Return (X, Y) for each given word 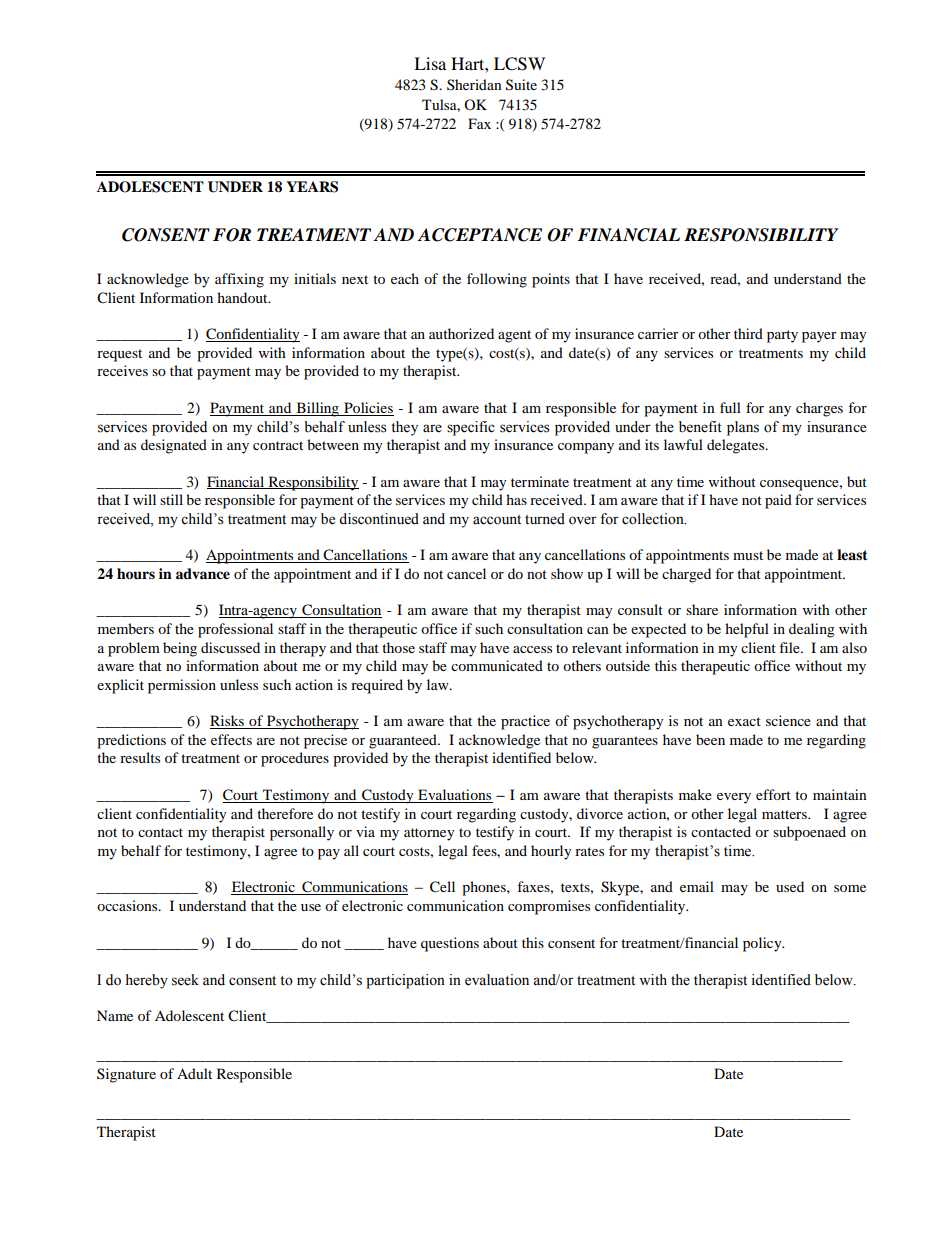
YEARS (312, 187)
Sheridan (474, 84)
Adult (194, 1073)
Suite (521, 85)
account (497, 520)
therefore (285, 813)
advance (203, 574)
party (782, 336)
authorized (461, 333)
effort (773, 794)
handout (243, 297)
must (748, 555)
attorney (429, 834)
